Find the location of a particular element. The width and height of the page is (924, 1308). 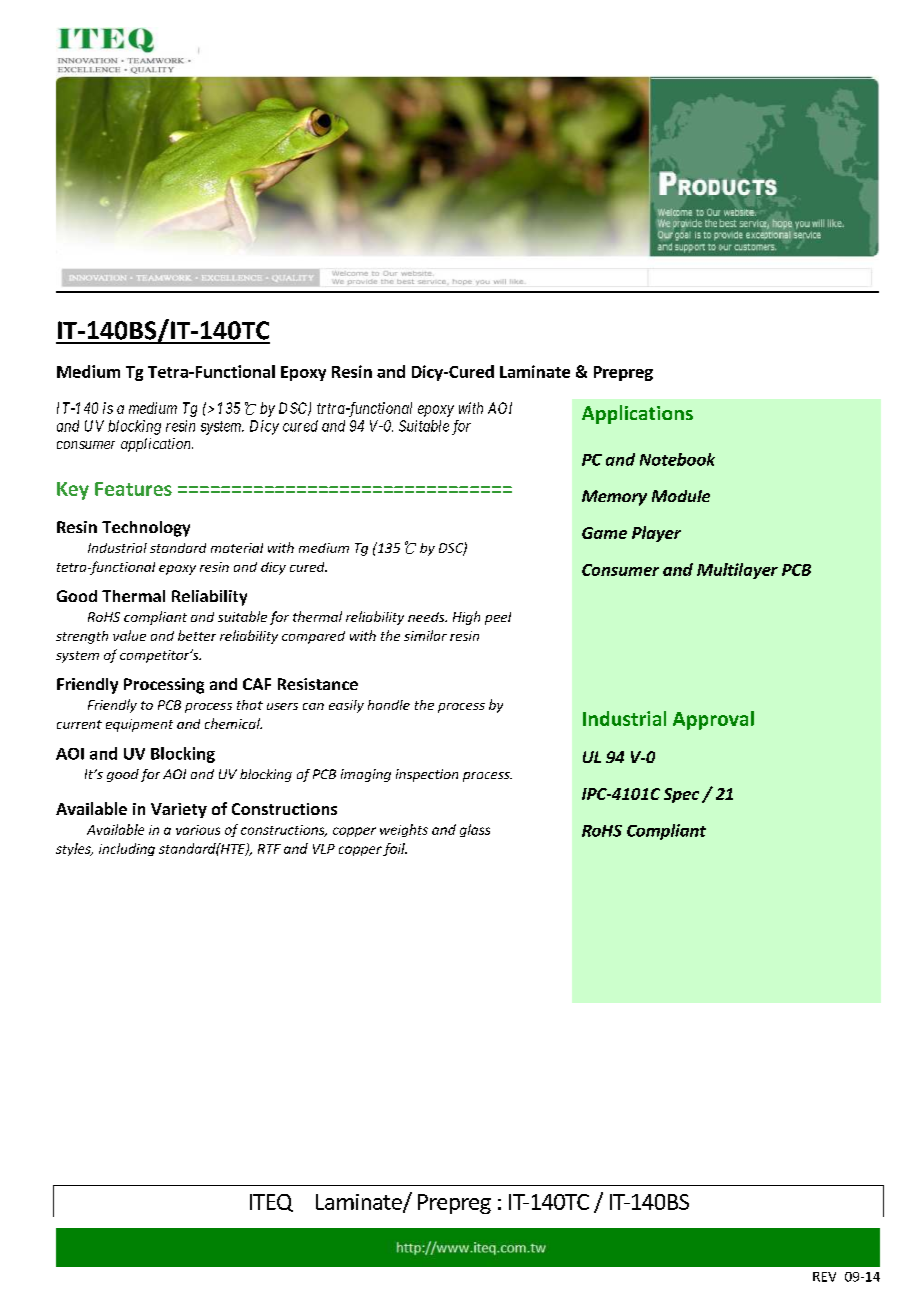

value is located at coordinates (129, 635).
